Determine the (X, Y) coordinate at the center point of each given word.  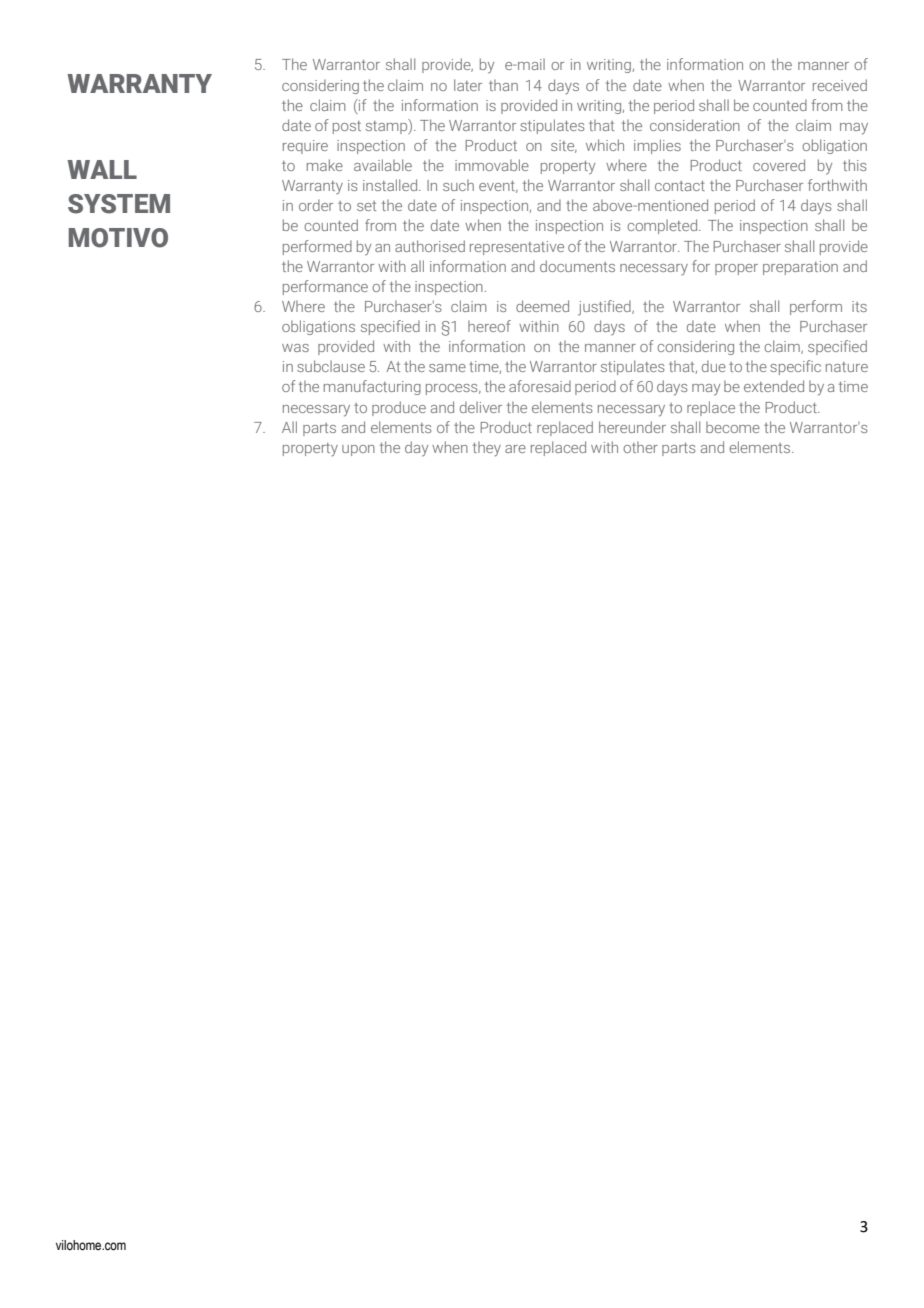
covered (779, 165)
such (458, 185)
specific (795, 367)
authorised (430, 246)
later (468, 85)
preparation (800, 268)
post (347, 127)
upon (358, 450)
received (840, 85)
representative (517, 248)
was (295, 348)
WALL (102, 169)
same (447, 368)
